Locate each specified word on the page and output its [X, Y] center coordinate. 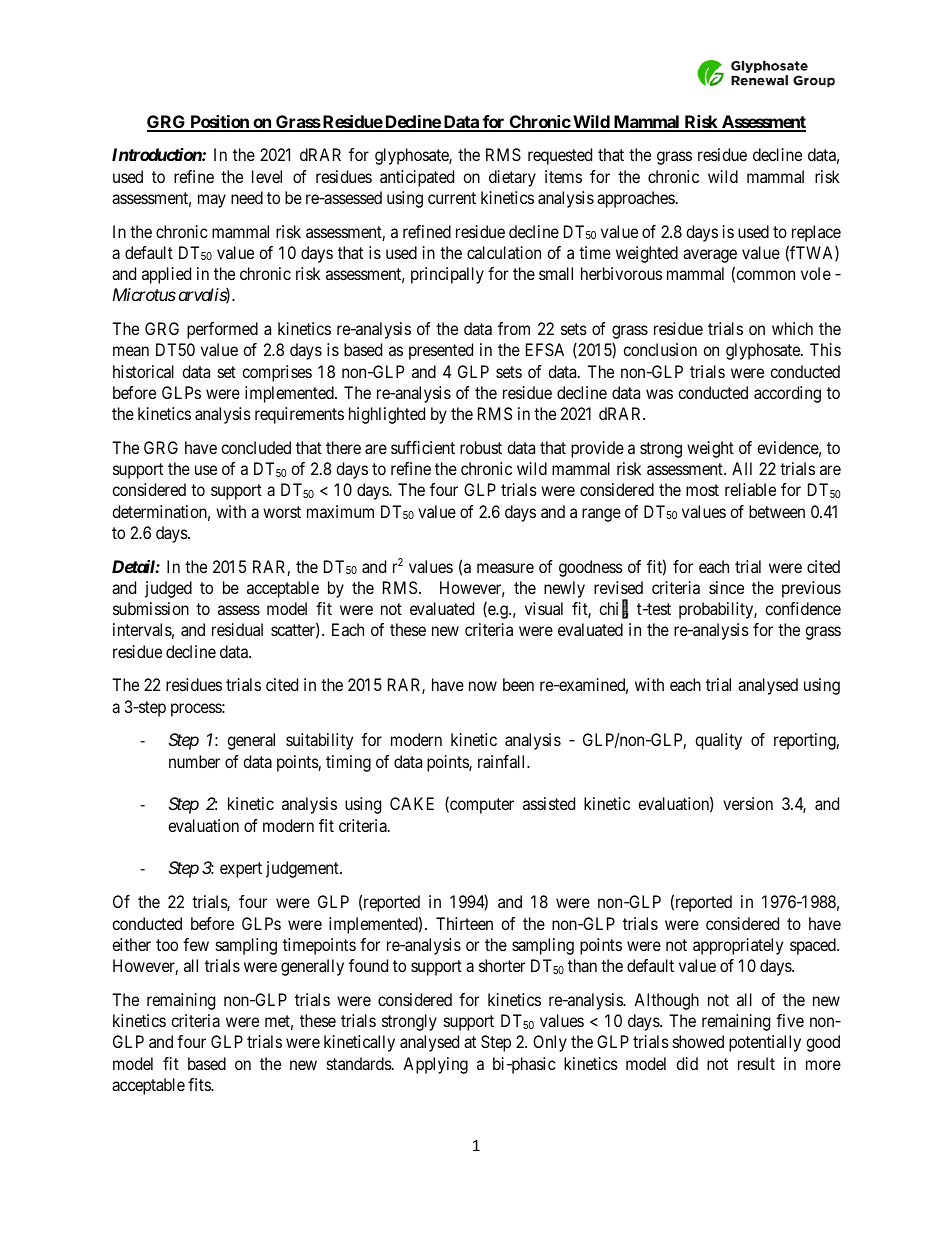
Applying [435, 1065]
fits [200, 1084]
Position [219, 123]
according [787, 394]
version [748, 803]
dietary [512, 178]
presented [441, 351]
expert [241, 870]
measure [505, 568]
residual [237, 629]
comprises [277, 373]
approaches [636, 199]
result [756, 1063]
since [726, 587]
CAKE [412, 803]
